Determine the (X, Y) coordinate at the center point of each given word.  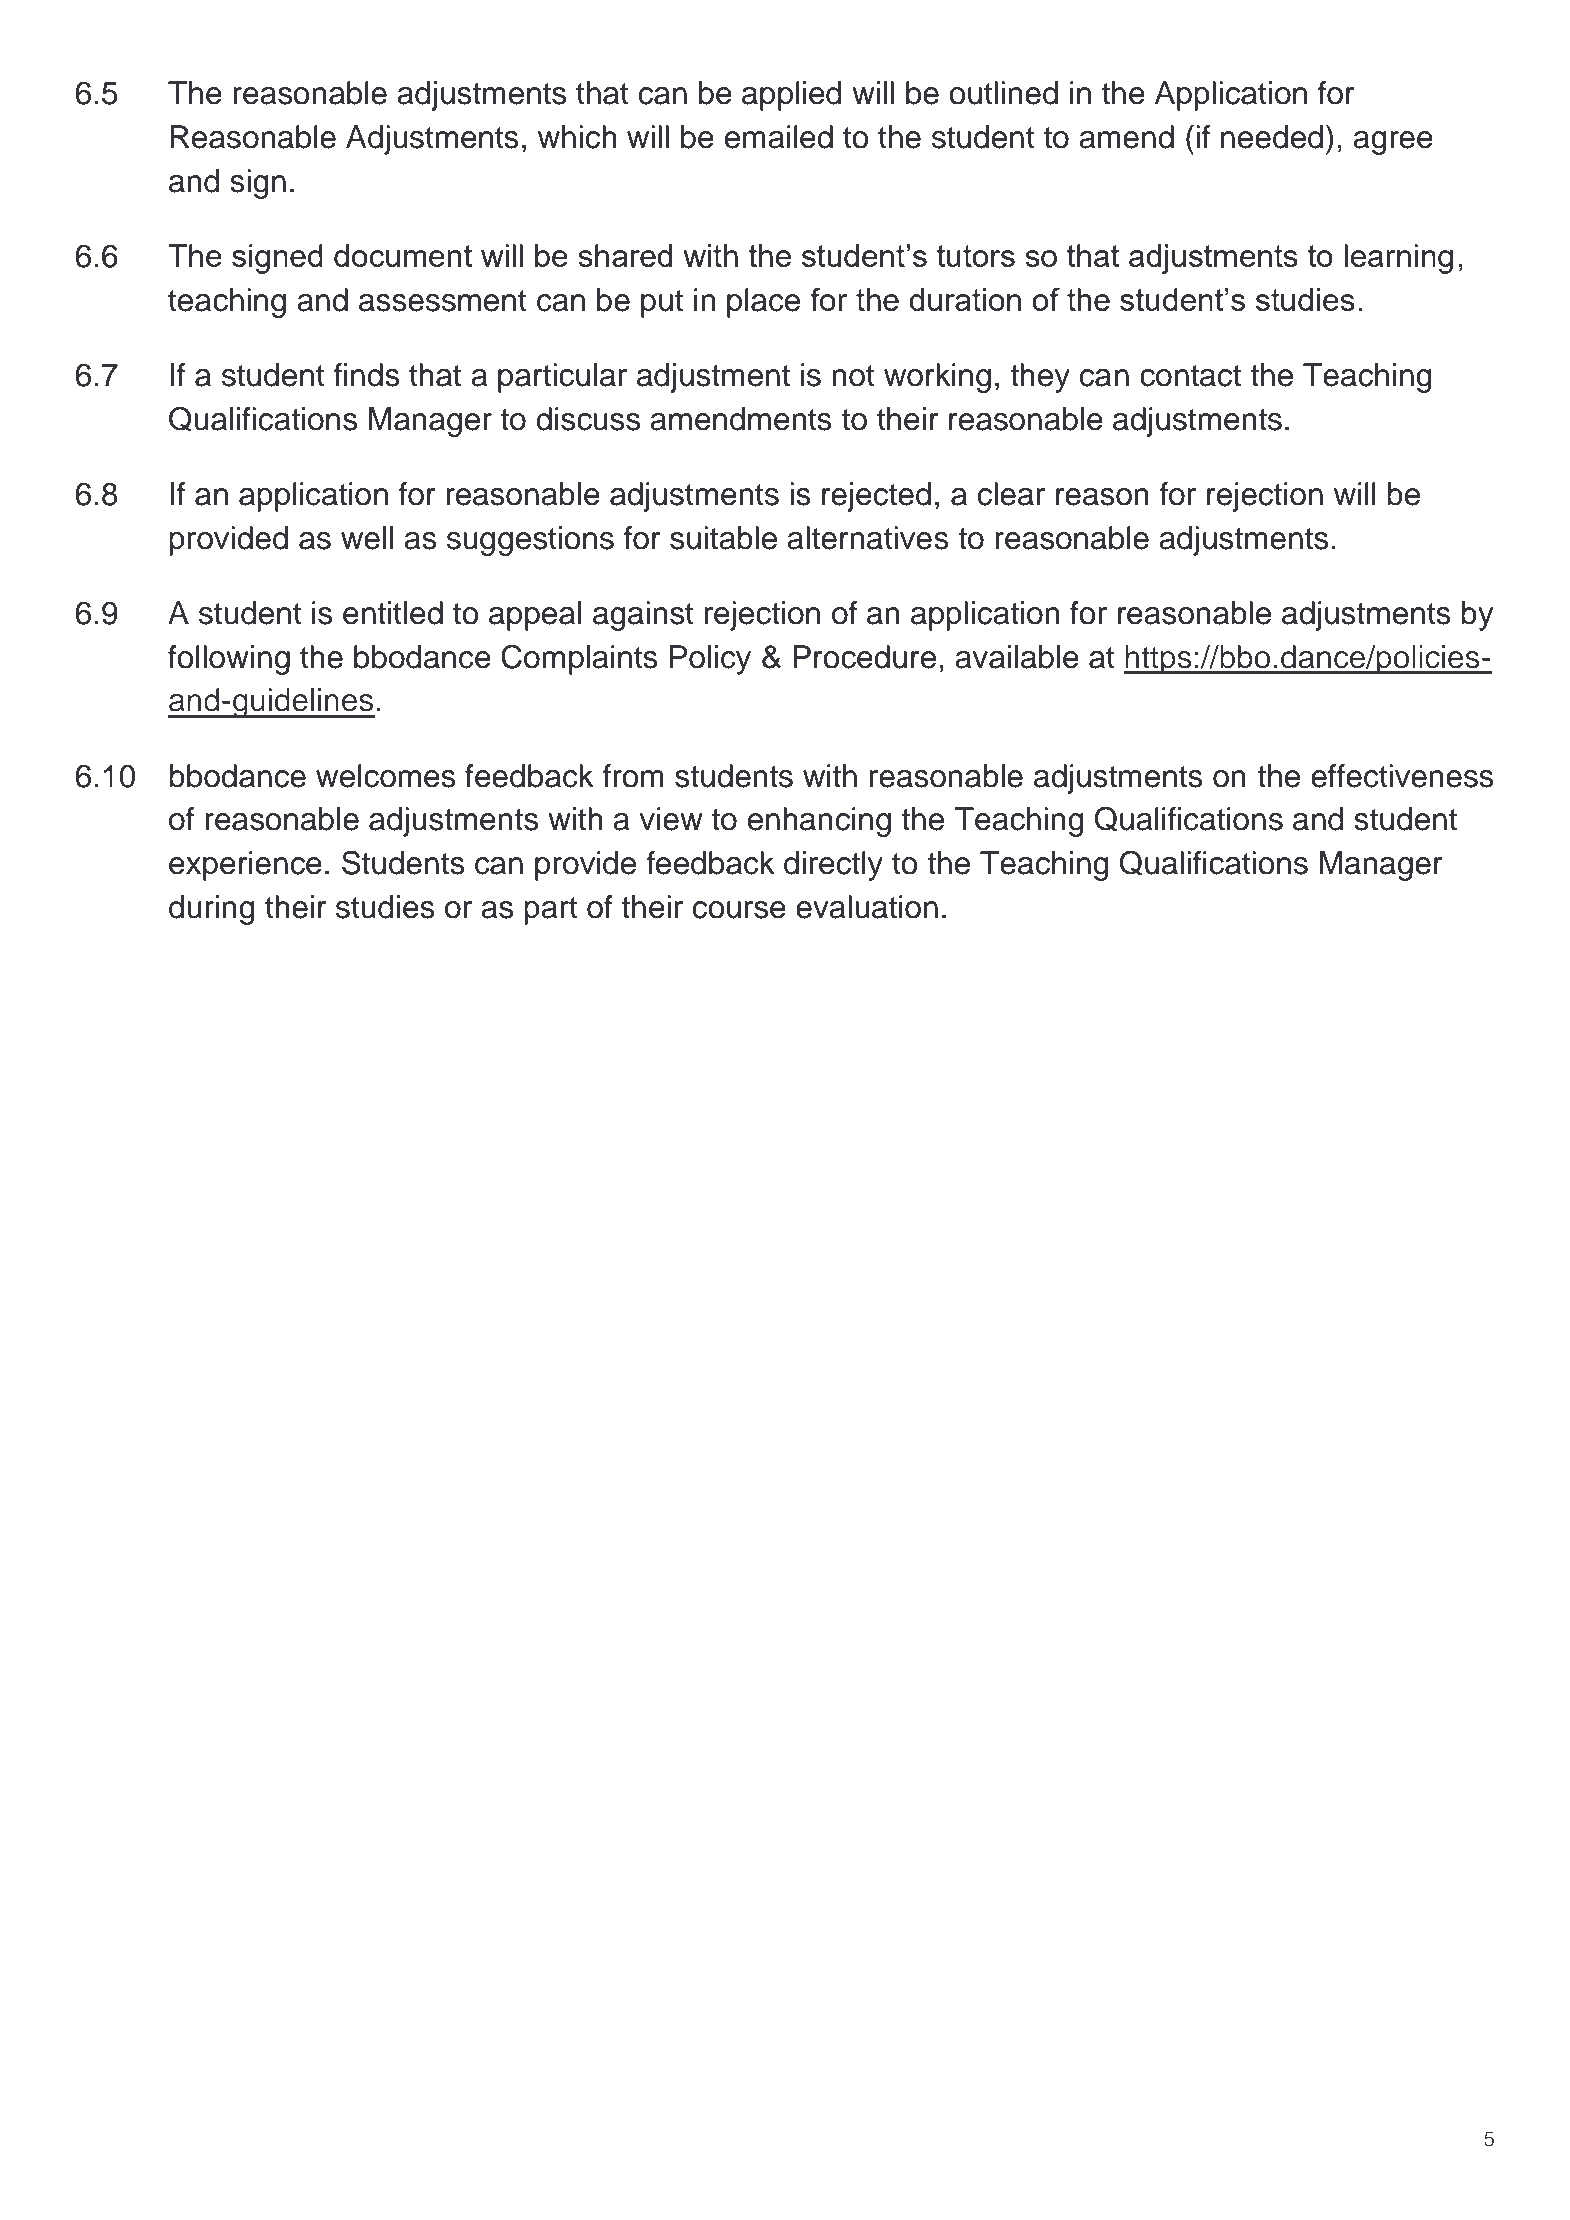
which (577, 137)
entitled (393, 613)
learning (1398, 259)
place (763, 303)
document (403, 255)
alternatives (868, 538)
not (853, 376)
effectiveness (1402, 776)
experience (245, 866)
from (633, 776)
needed (1272, 137)
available (1017, 657)
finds (366, 375)
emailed (779, 137)
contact (1190, 376)
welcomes (386, 776)
